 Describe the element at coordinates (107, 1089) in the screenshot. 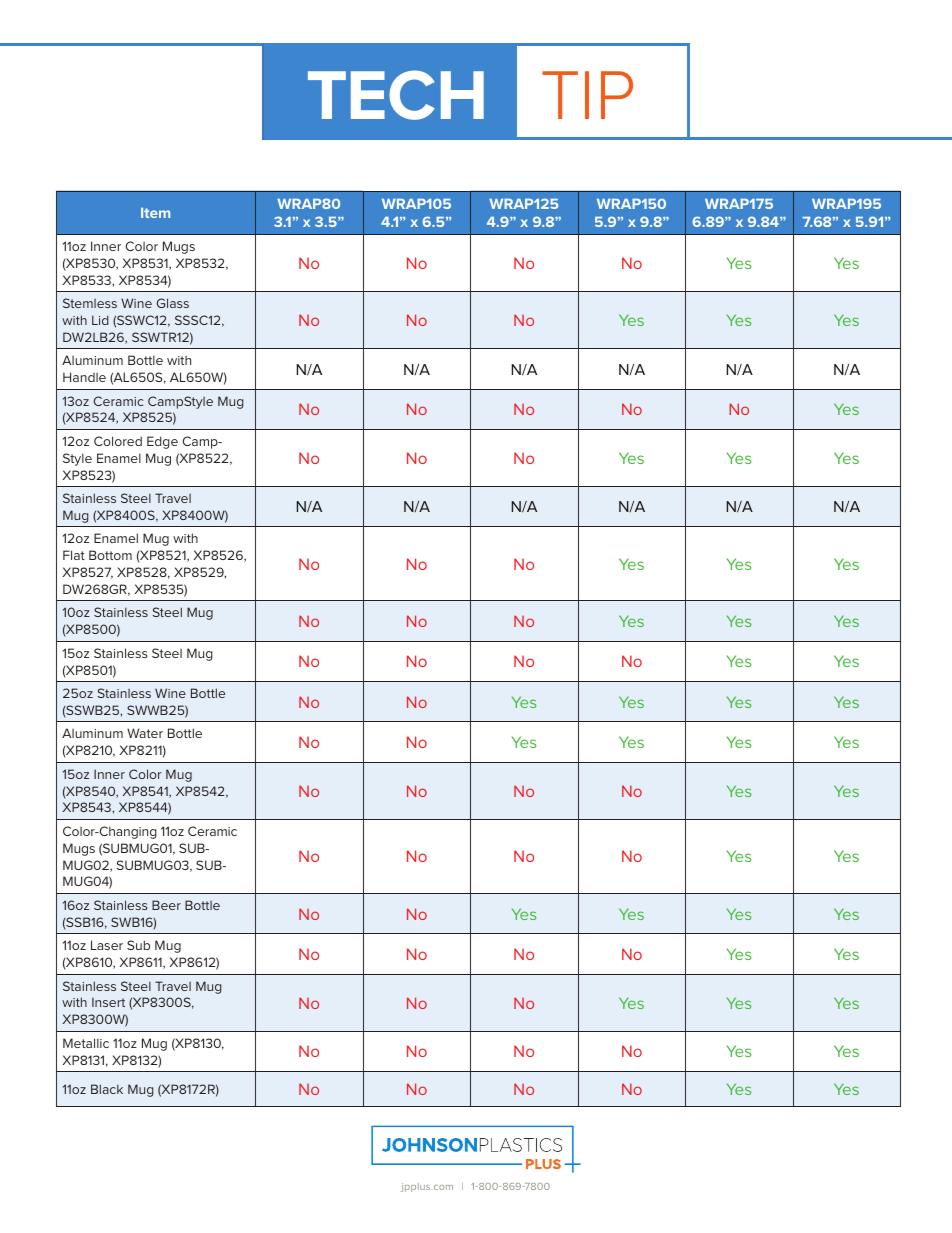

I see `Black` at that location.
